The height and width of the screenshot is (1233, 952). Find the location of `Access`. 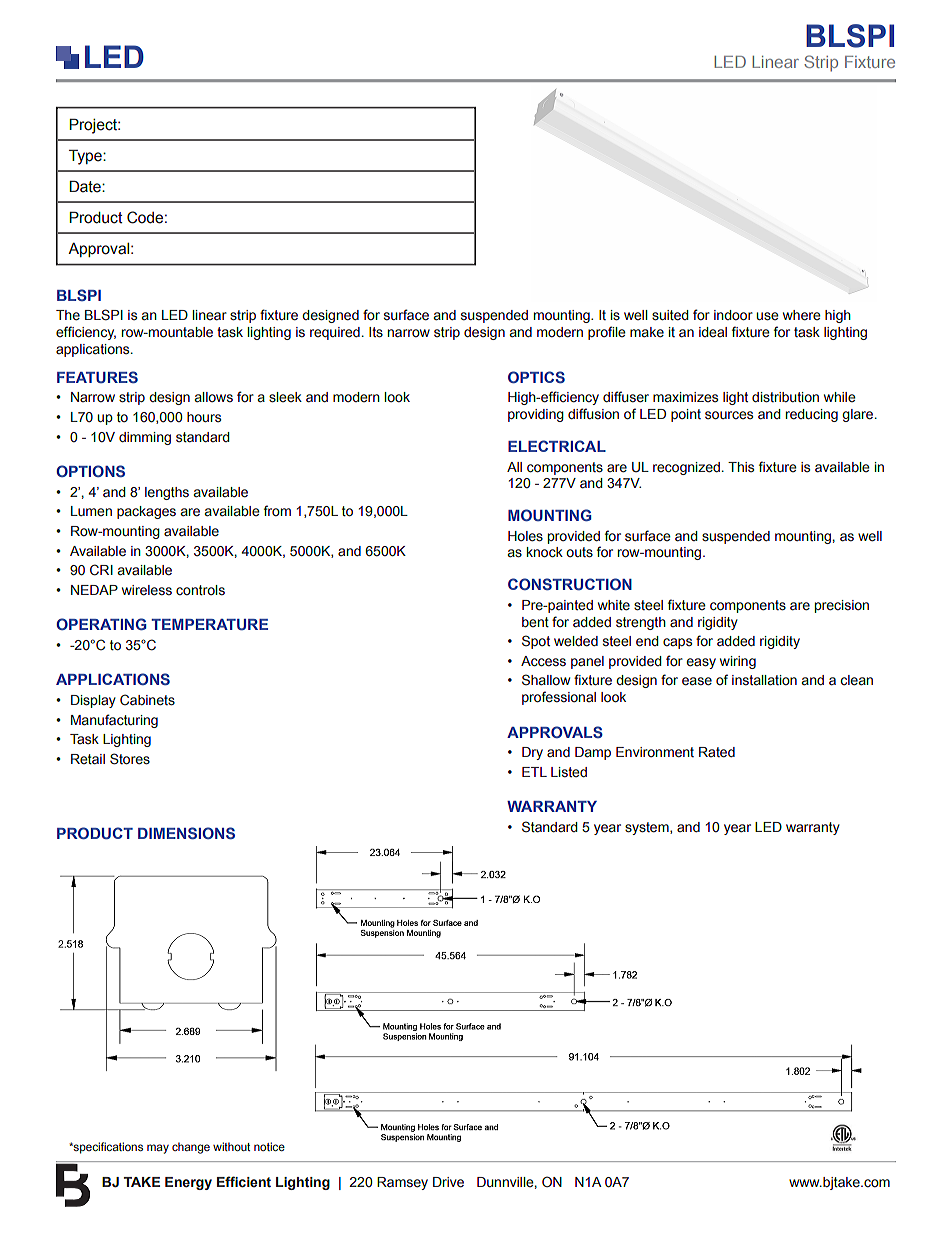

Access is located at coordinates (543, 661).
